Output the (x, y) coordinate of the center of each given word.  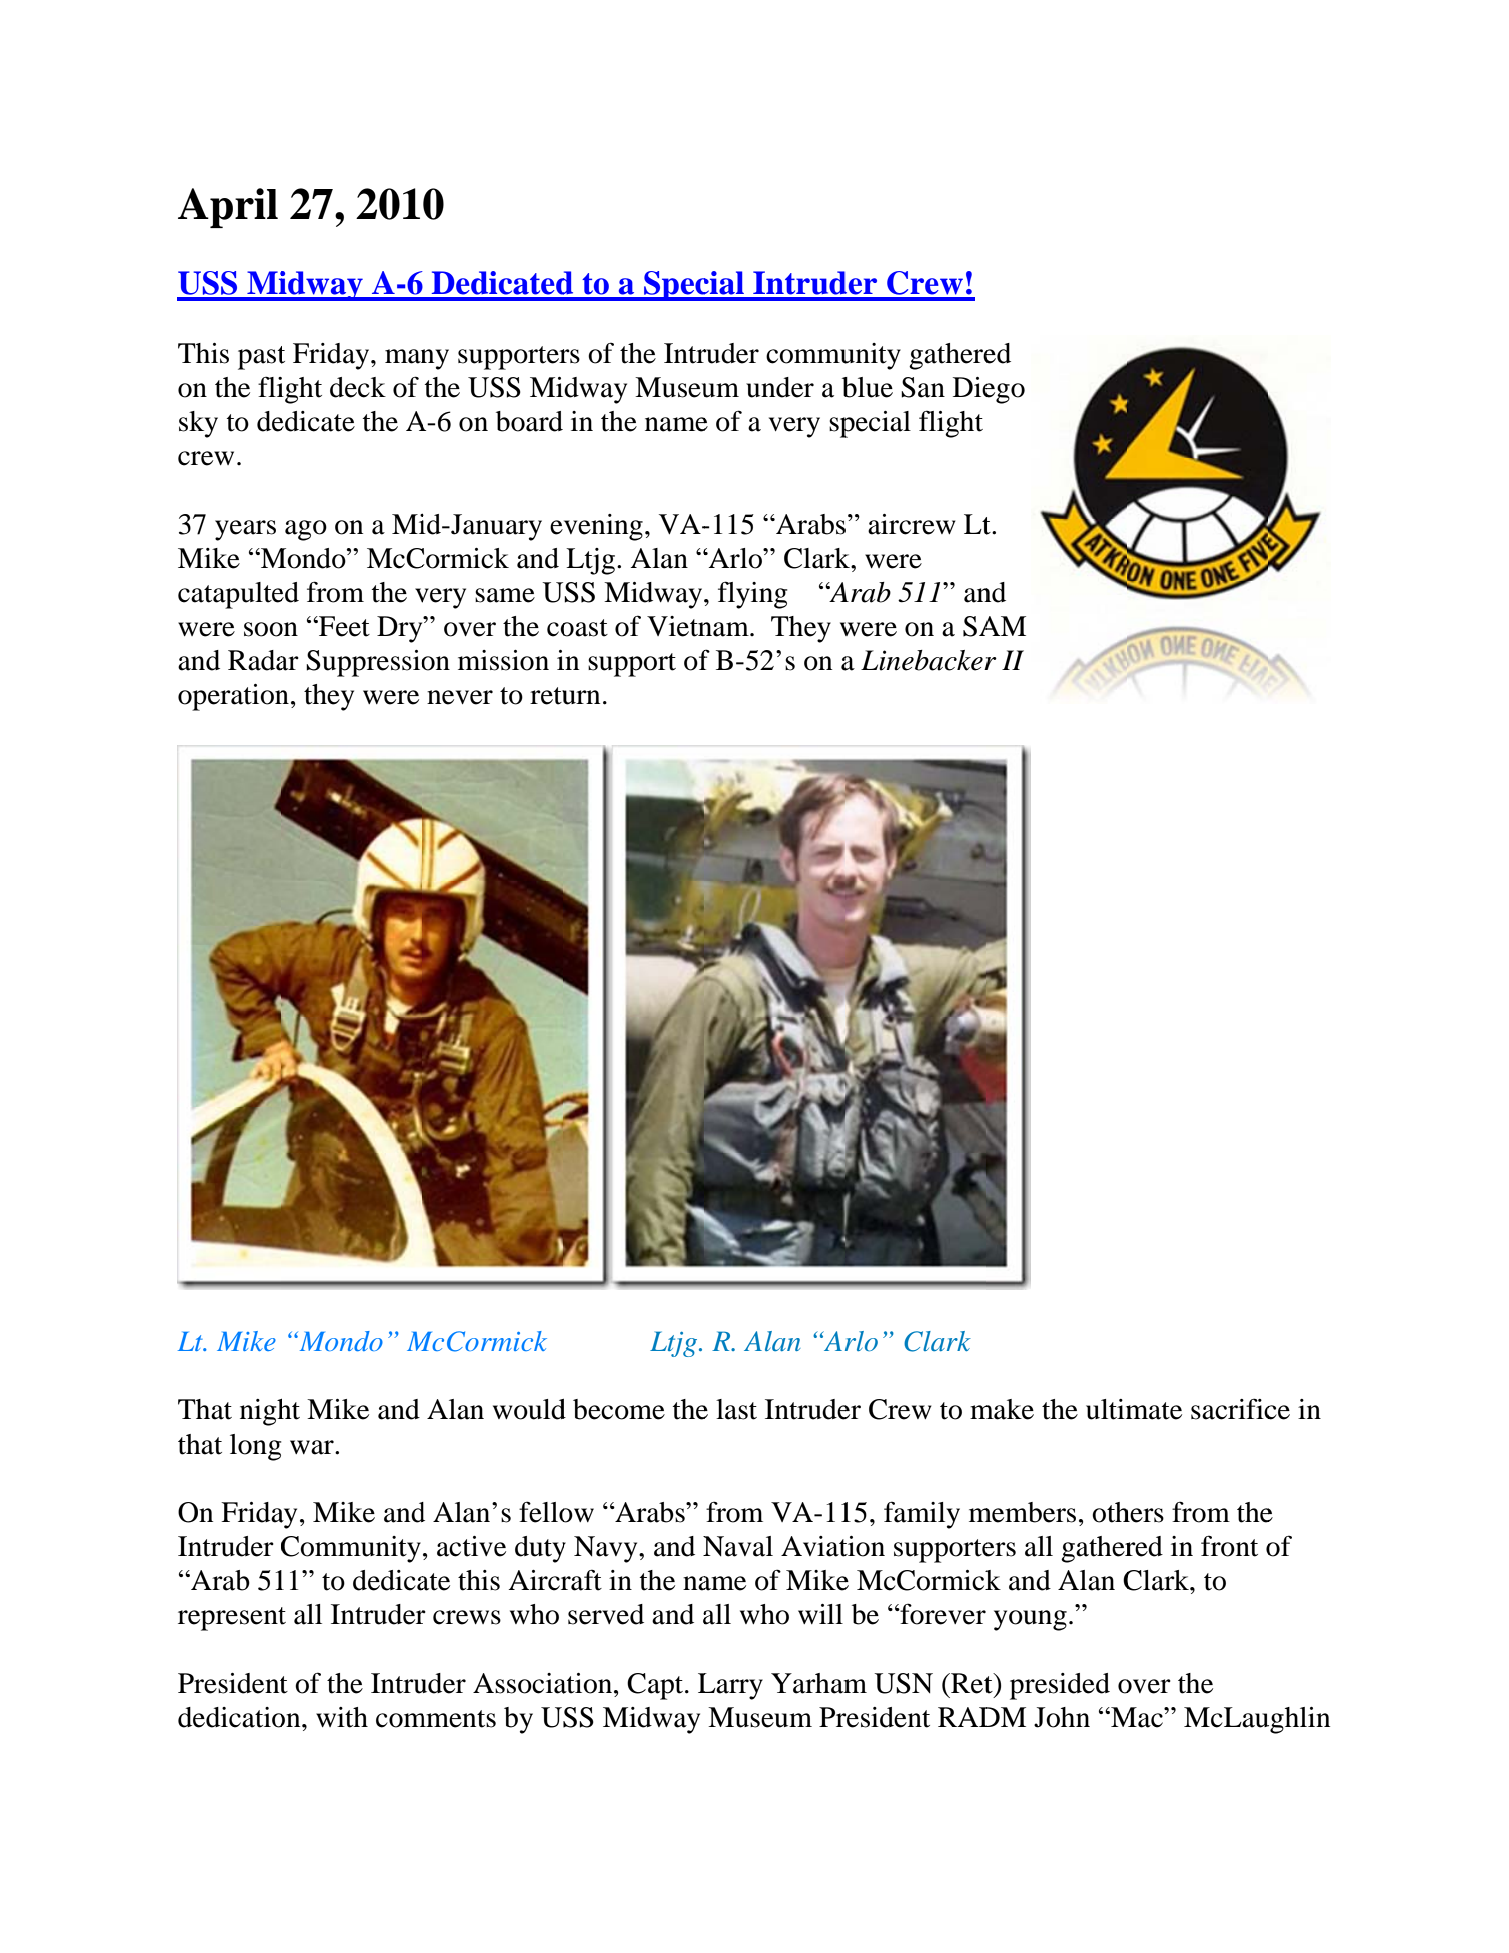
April (228, 208)
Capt (656, 1686)
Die (975, 388)
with (342, 1717)
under (780, 387)
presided (1060, 1686)
